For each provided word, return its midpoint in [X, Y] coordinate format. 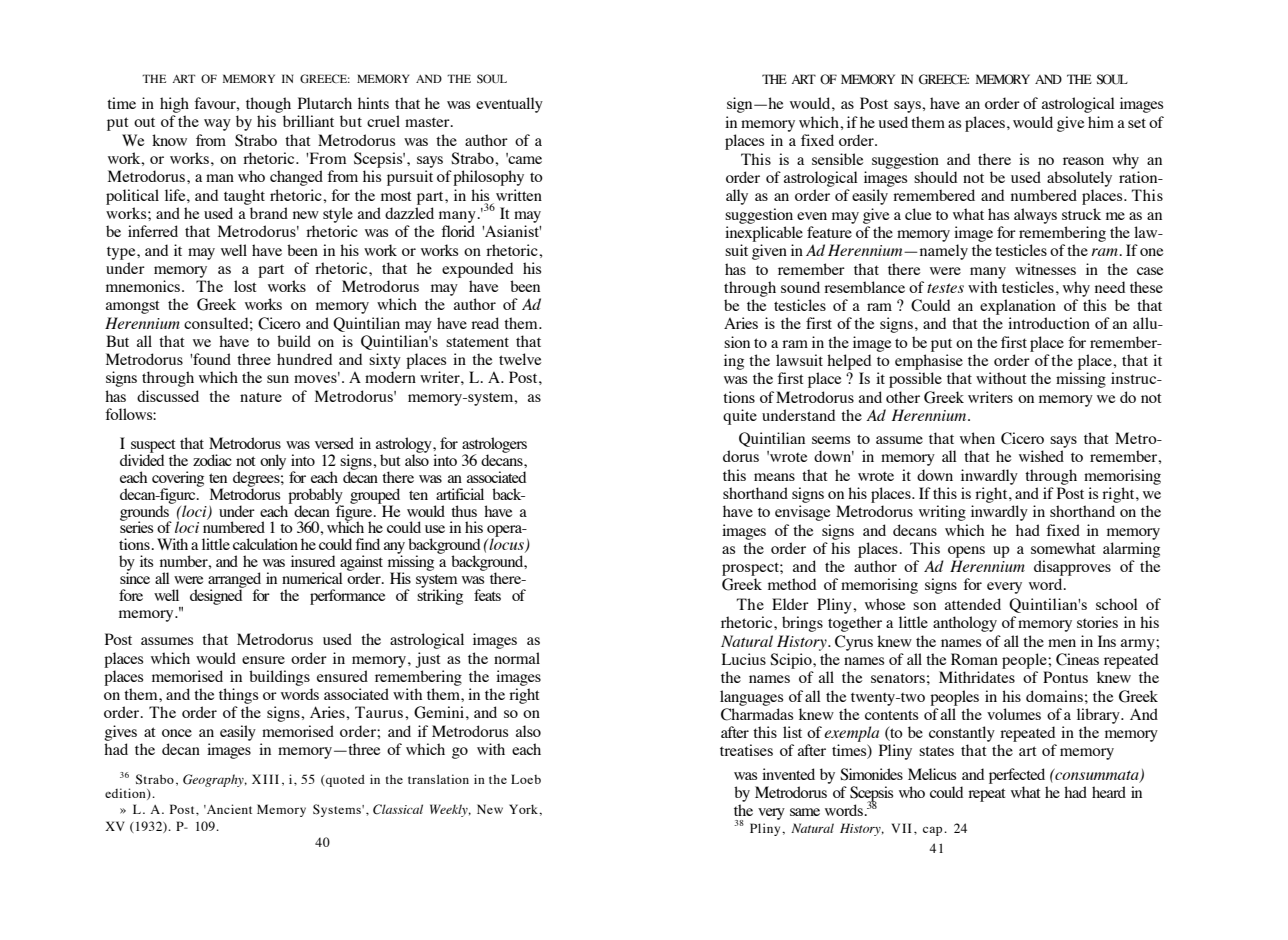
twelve [520, 359]
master [428, 122]
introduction [1049, 323]
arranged [234, 581]
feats [487, 595]
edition [126, 794]
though [268, 105]
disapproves [1072, 568]
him [1101, 122]
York [524, 809]
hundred [304, 359]
